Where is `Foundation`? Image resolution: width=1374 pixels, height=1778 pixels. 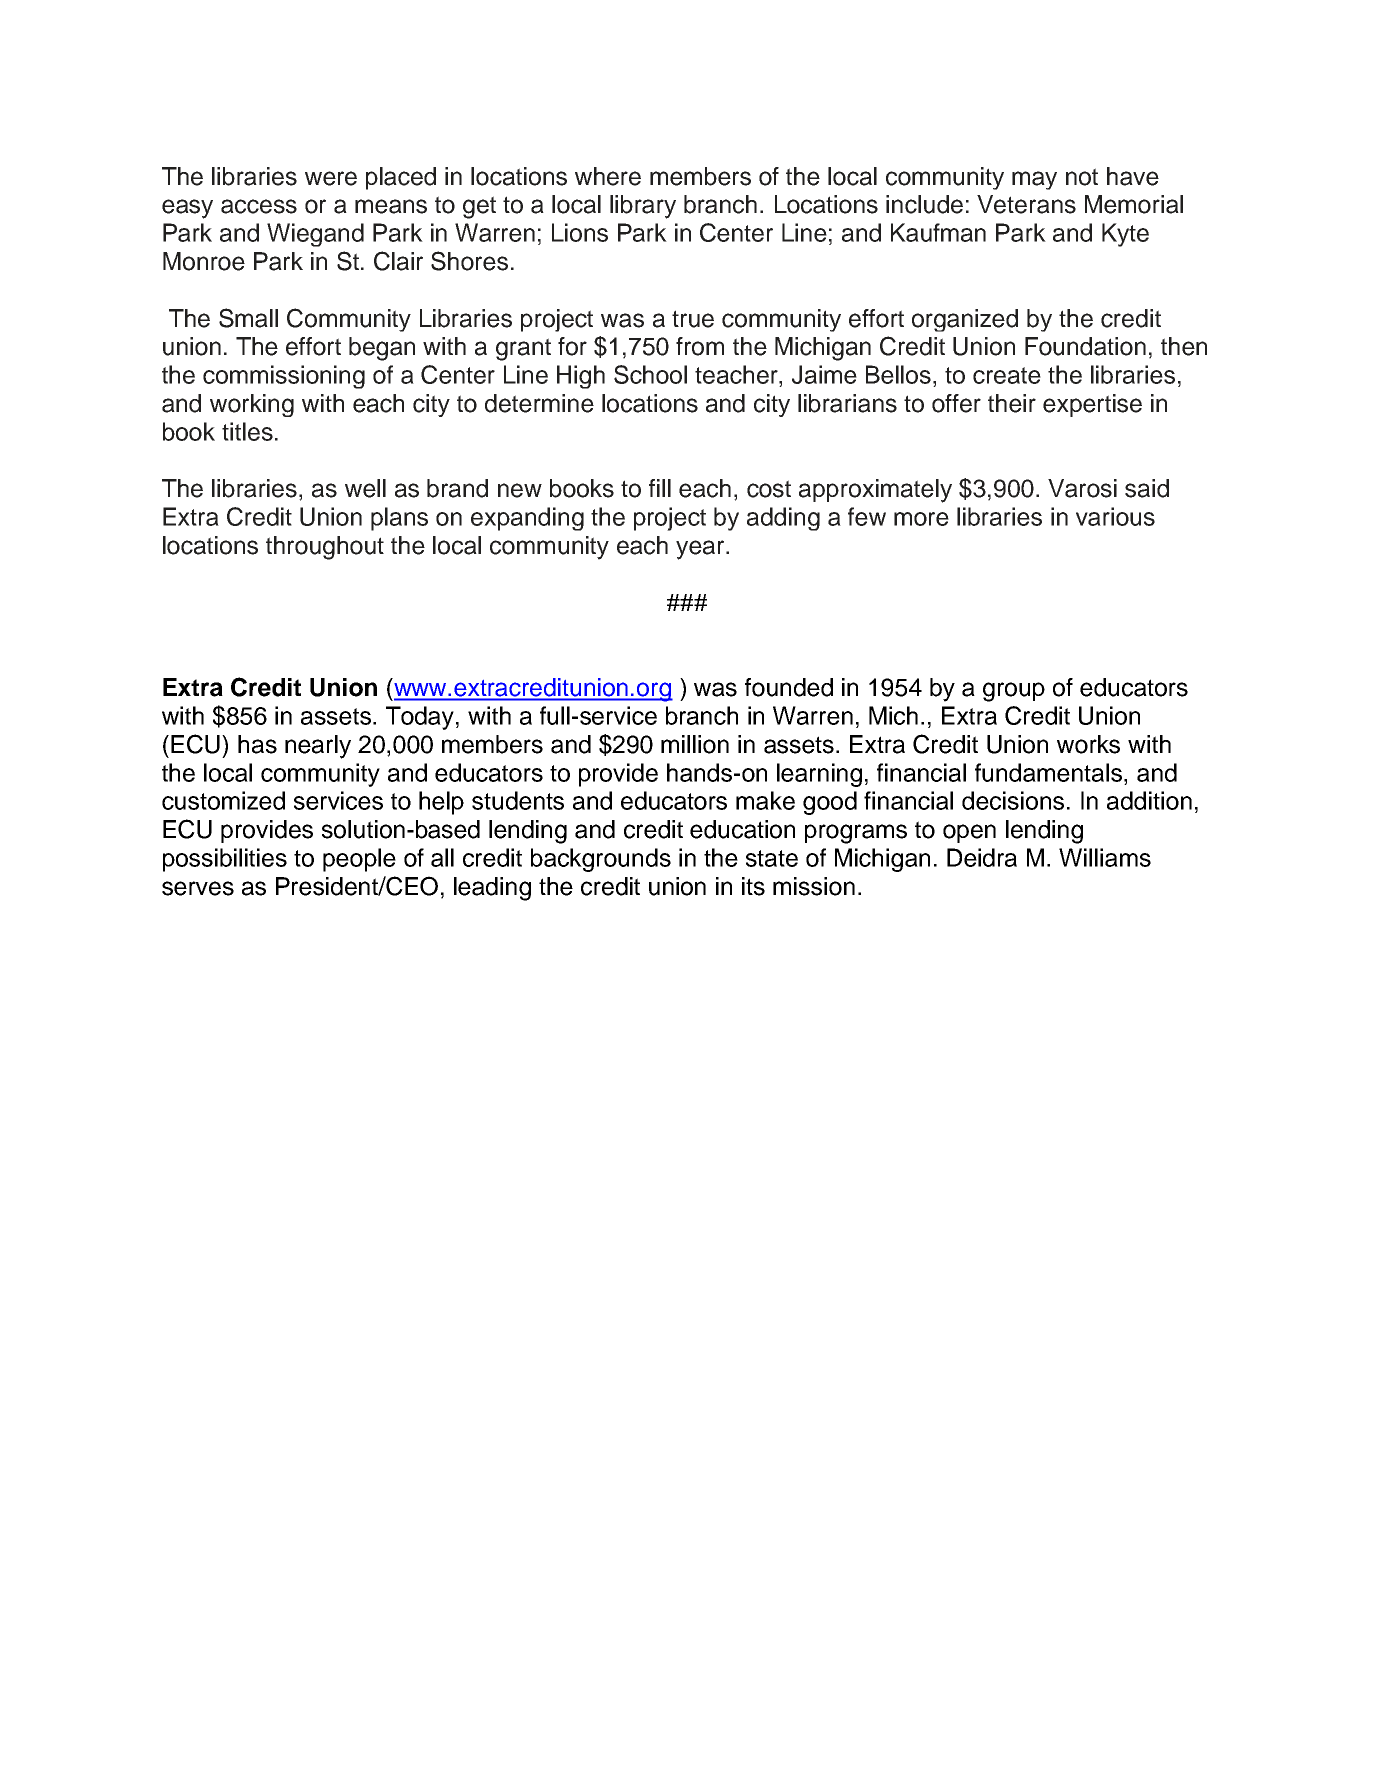 Foundation is located at coordinates (1085, 346).
